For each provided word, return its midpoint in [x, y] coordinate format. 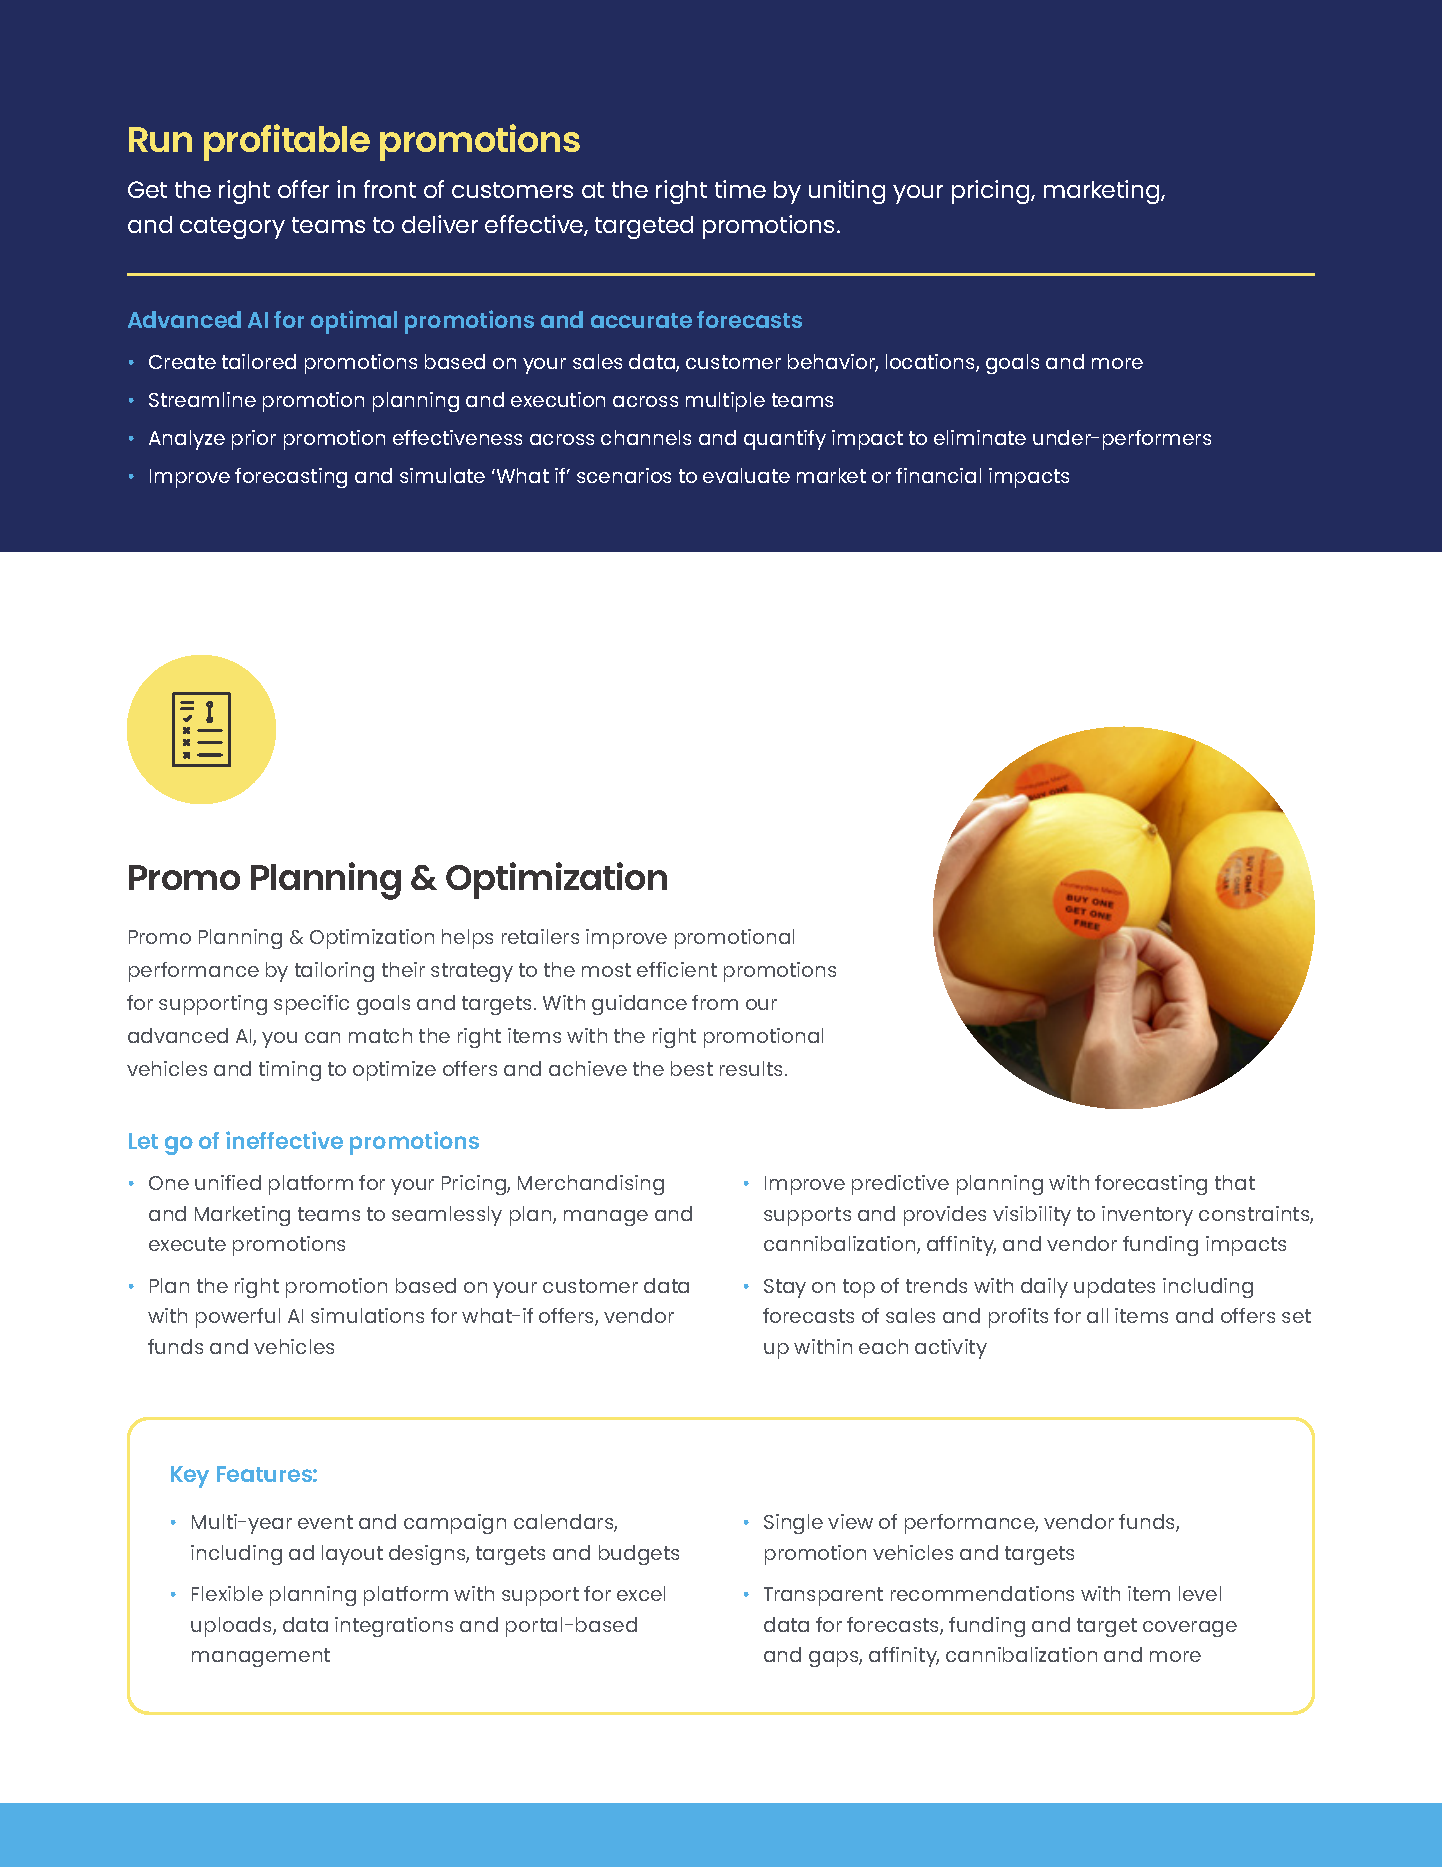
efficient [677, 969]
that [1235, 1182]
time [740, 189]
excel [641, 1593]
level [1200, 1593]
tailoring [334, 972]
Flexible [227, 1593]
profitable [287, 142]
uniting [847, 192]
